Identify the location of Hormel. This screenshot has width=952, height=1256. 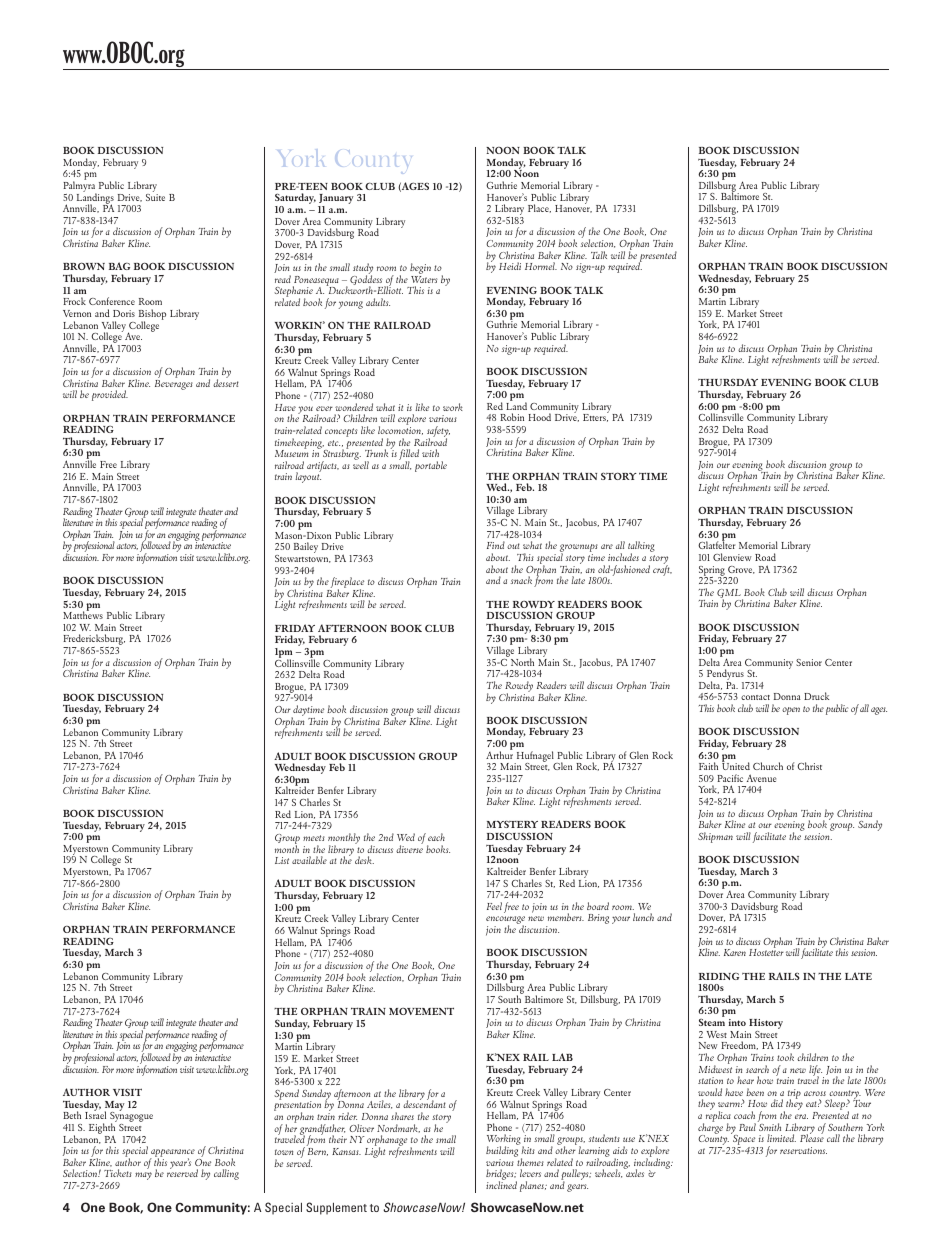
(541, 266).
